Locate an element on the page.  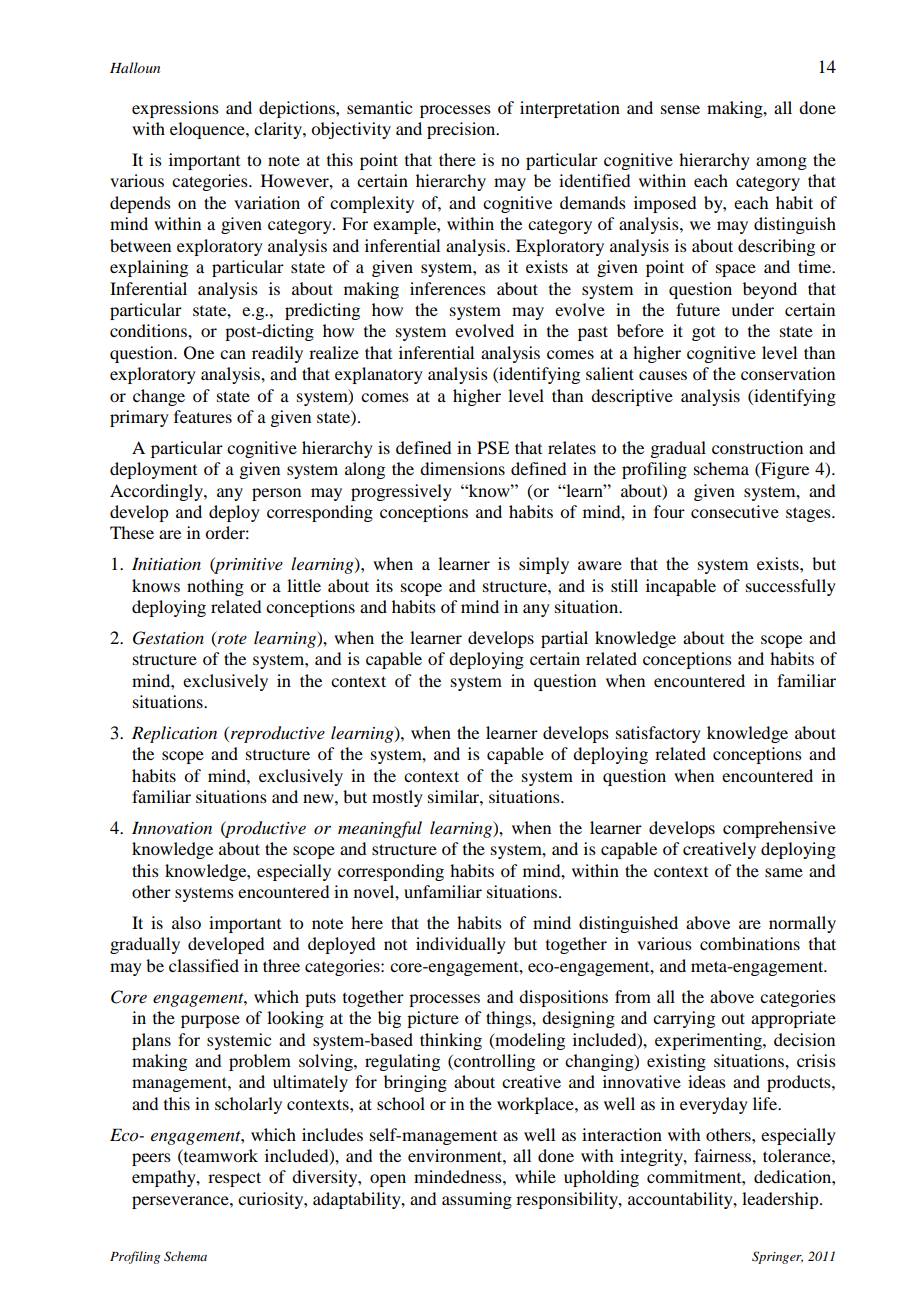
eloquence is located at coordinates (208, 130).
